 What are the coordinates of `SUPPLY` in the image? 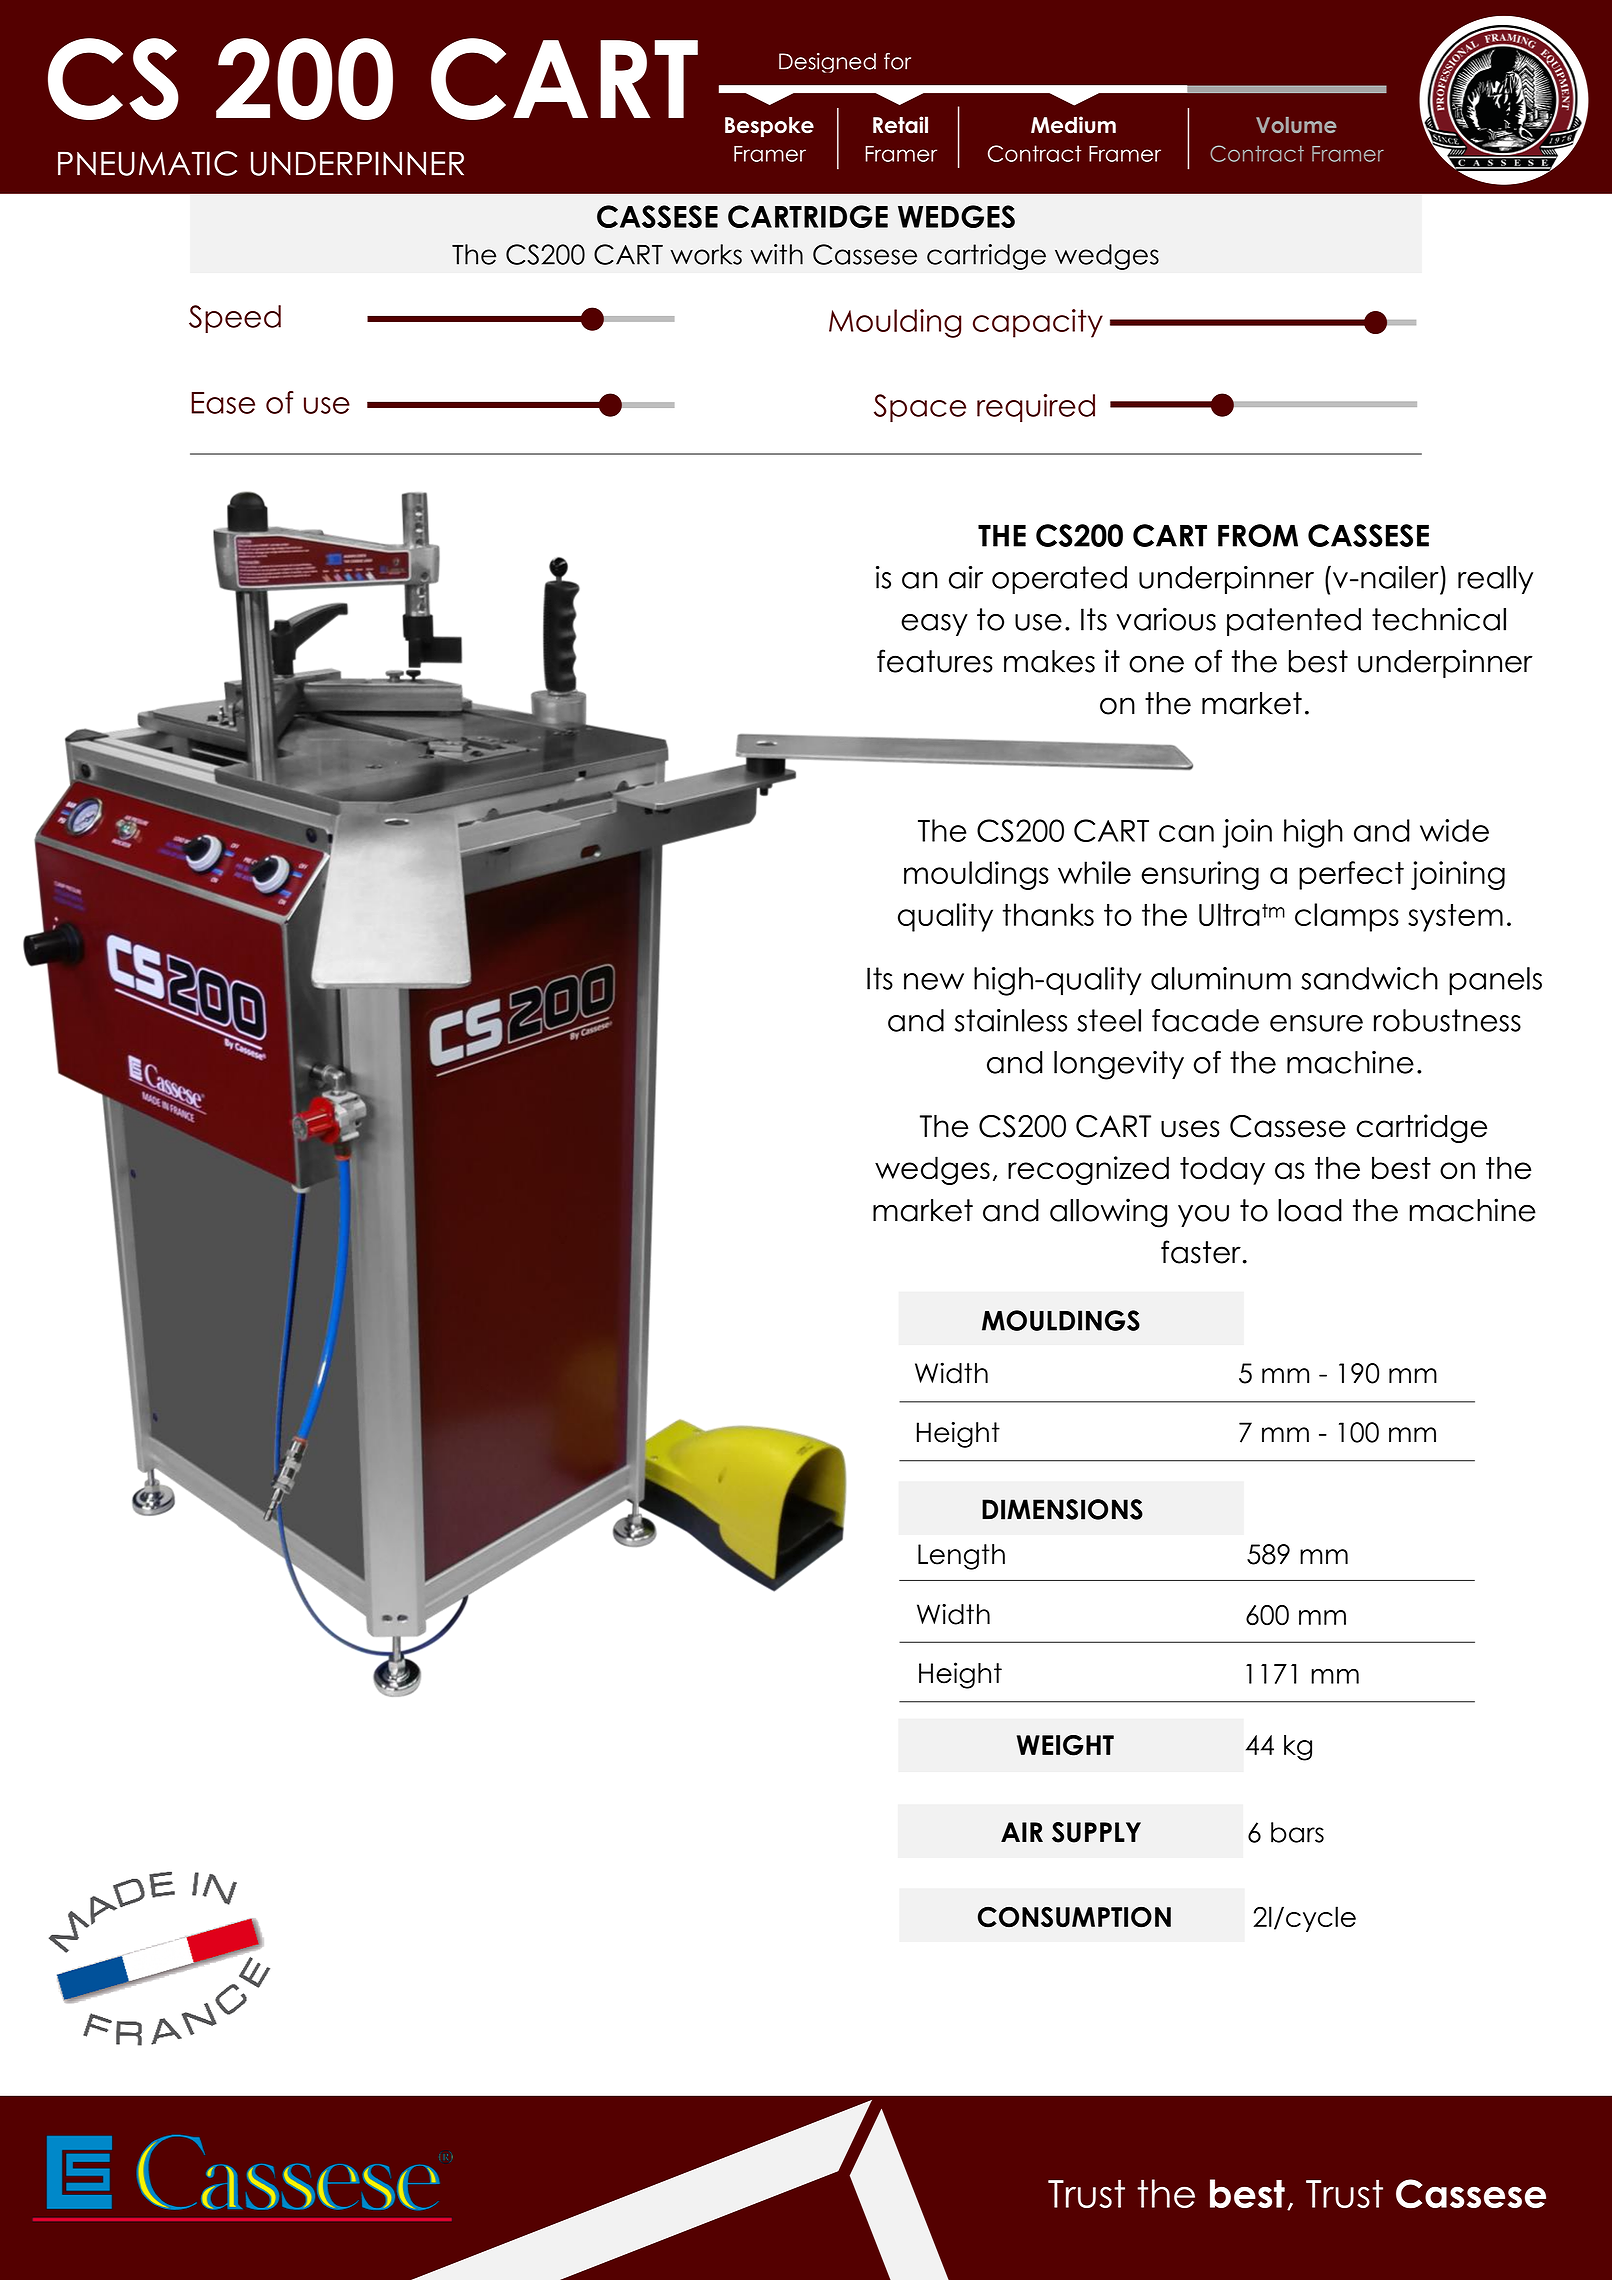 It's located at (1096, 1832).
